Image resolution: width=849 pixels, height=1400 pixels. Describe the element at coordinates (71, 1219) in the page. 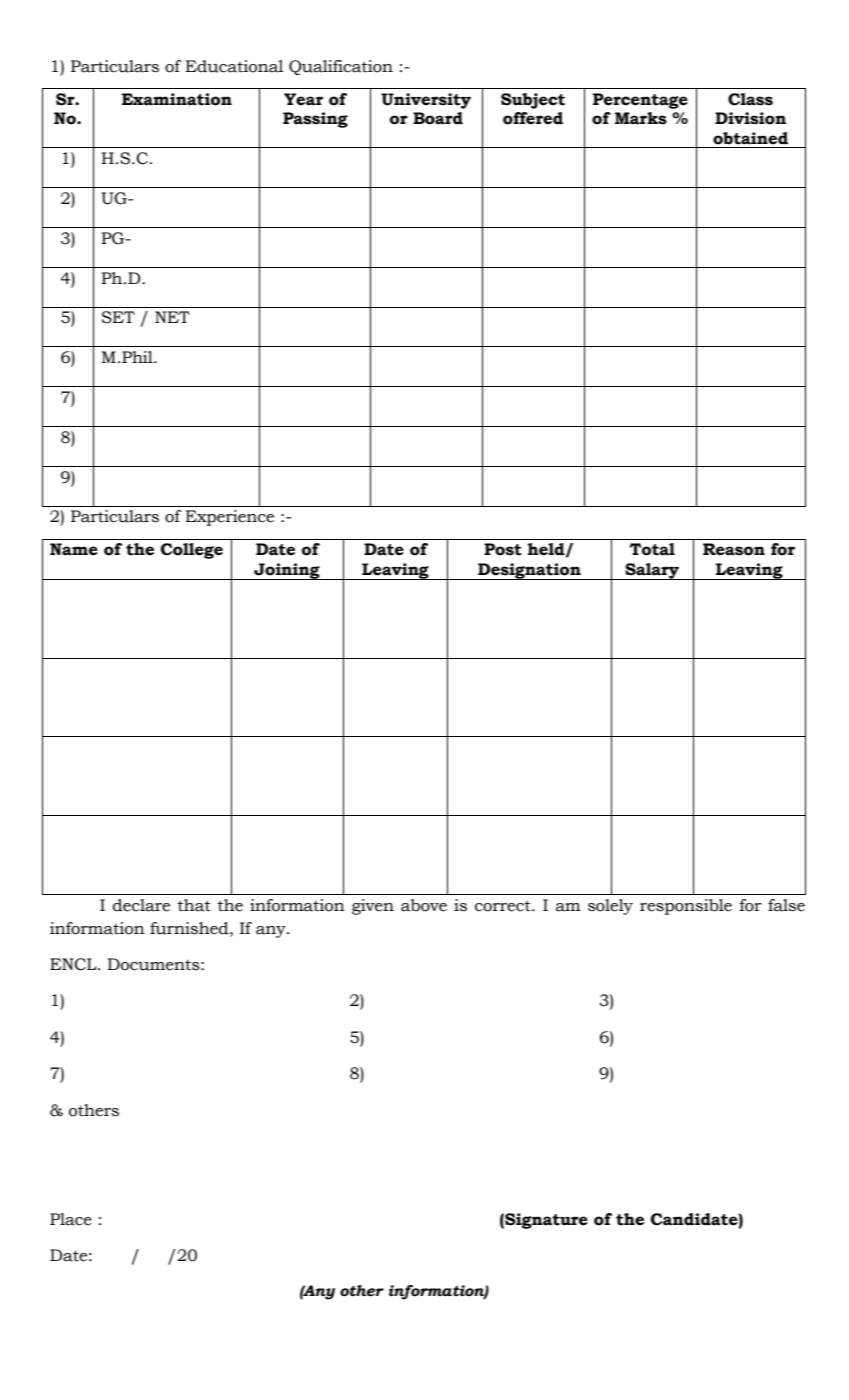

I see `Place` at that location.
